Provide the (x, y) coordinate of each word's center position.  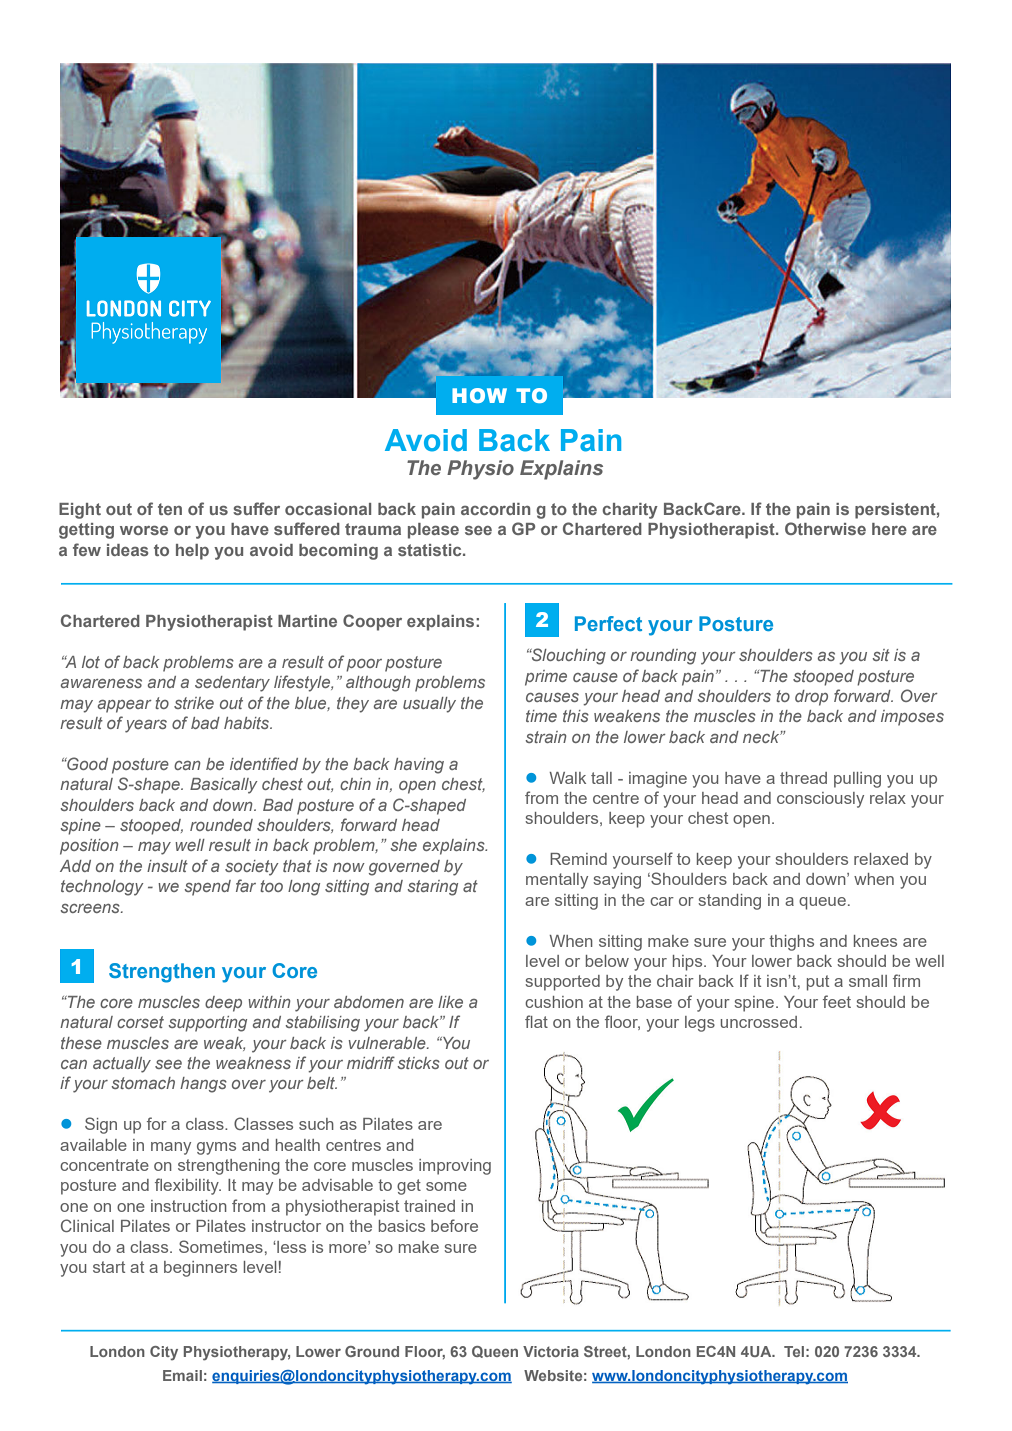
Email (182, 1375)
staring (432, 888)
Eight (80, 511)
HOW (479, 395)
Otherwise (825, 528)
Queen (495, 1352)
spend (207, 888)
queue (822, 903)
